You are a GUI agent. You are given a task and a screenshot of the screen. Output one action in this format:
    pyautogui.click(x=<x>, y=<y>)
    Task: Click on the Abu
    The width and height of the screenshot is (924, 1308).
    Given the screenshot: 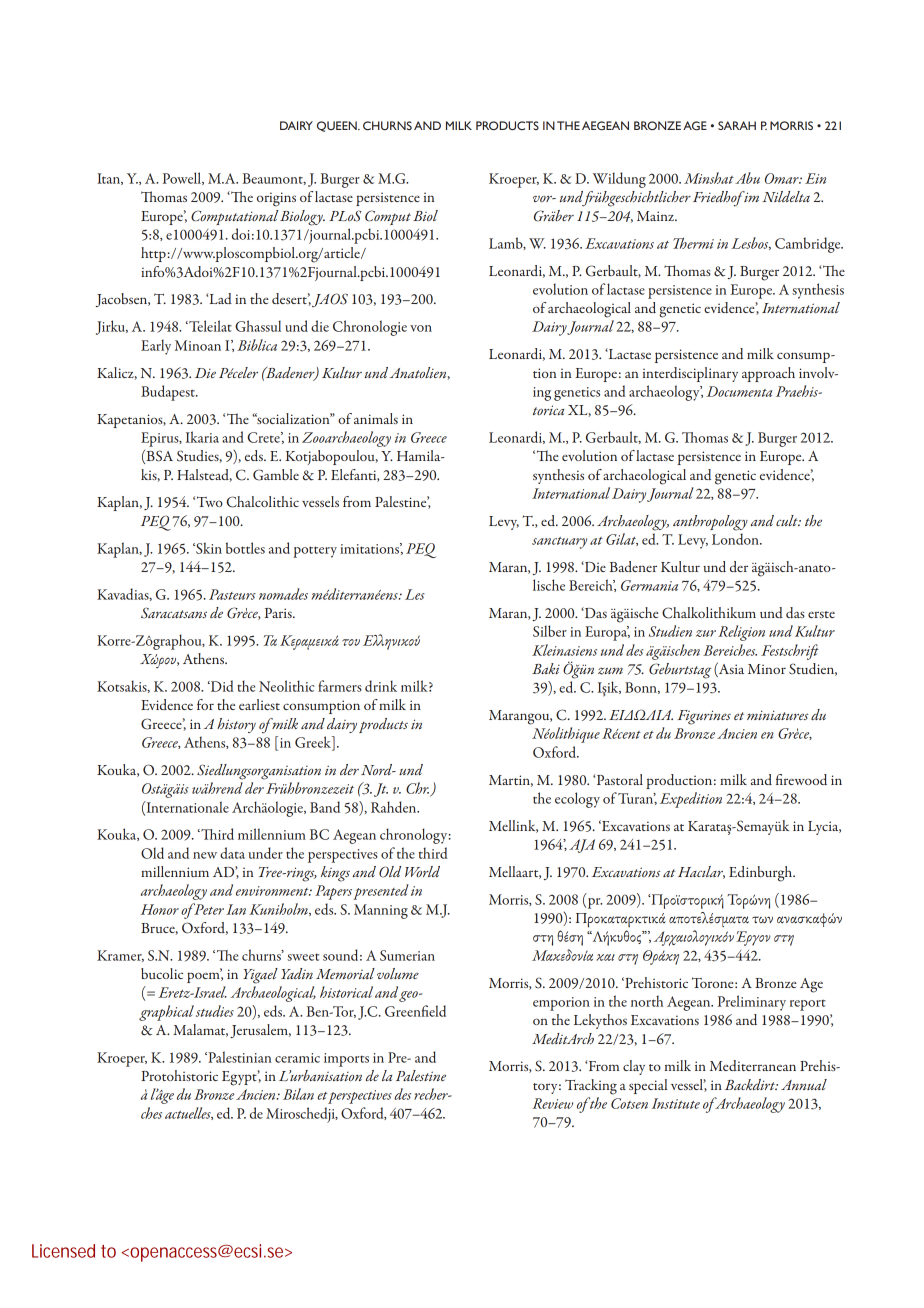 What is the action you would take?
    pyautogui.click(x=747, y=178)
